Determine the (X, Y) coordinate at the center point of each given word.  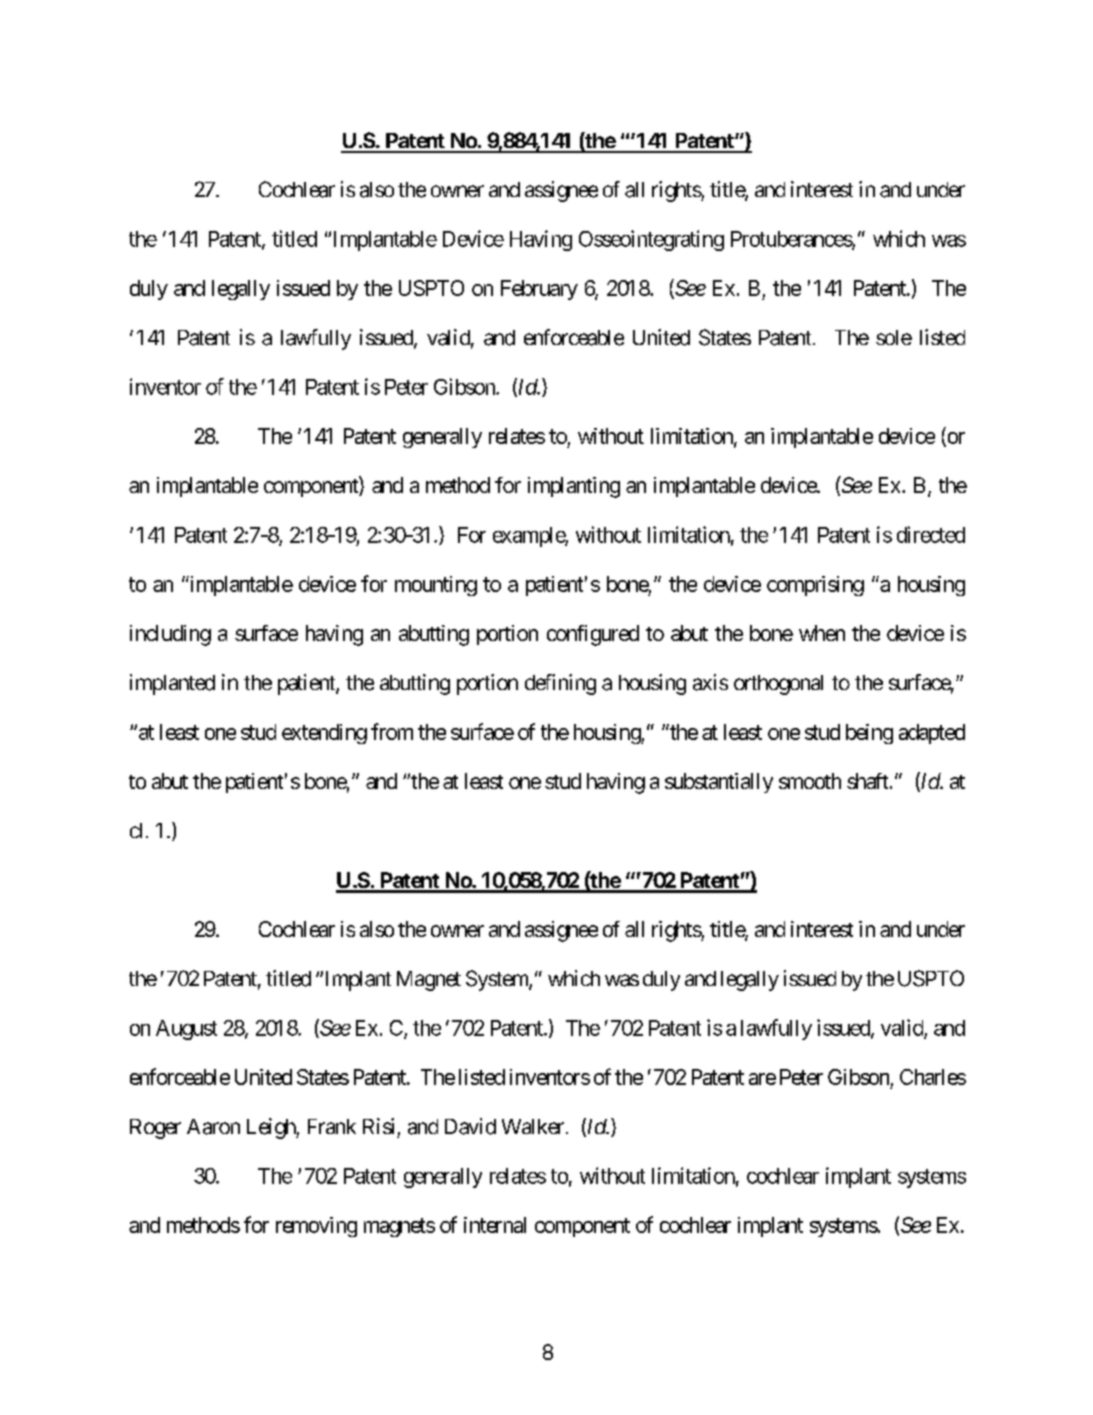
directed (931, 534)
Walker (533, 1126)
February (539, 290)
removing (316, 1227)
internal (495, 1225)
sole (894, 337)
